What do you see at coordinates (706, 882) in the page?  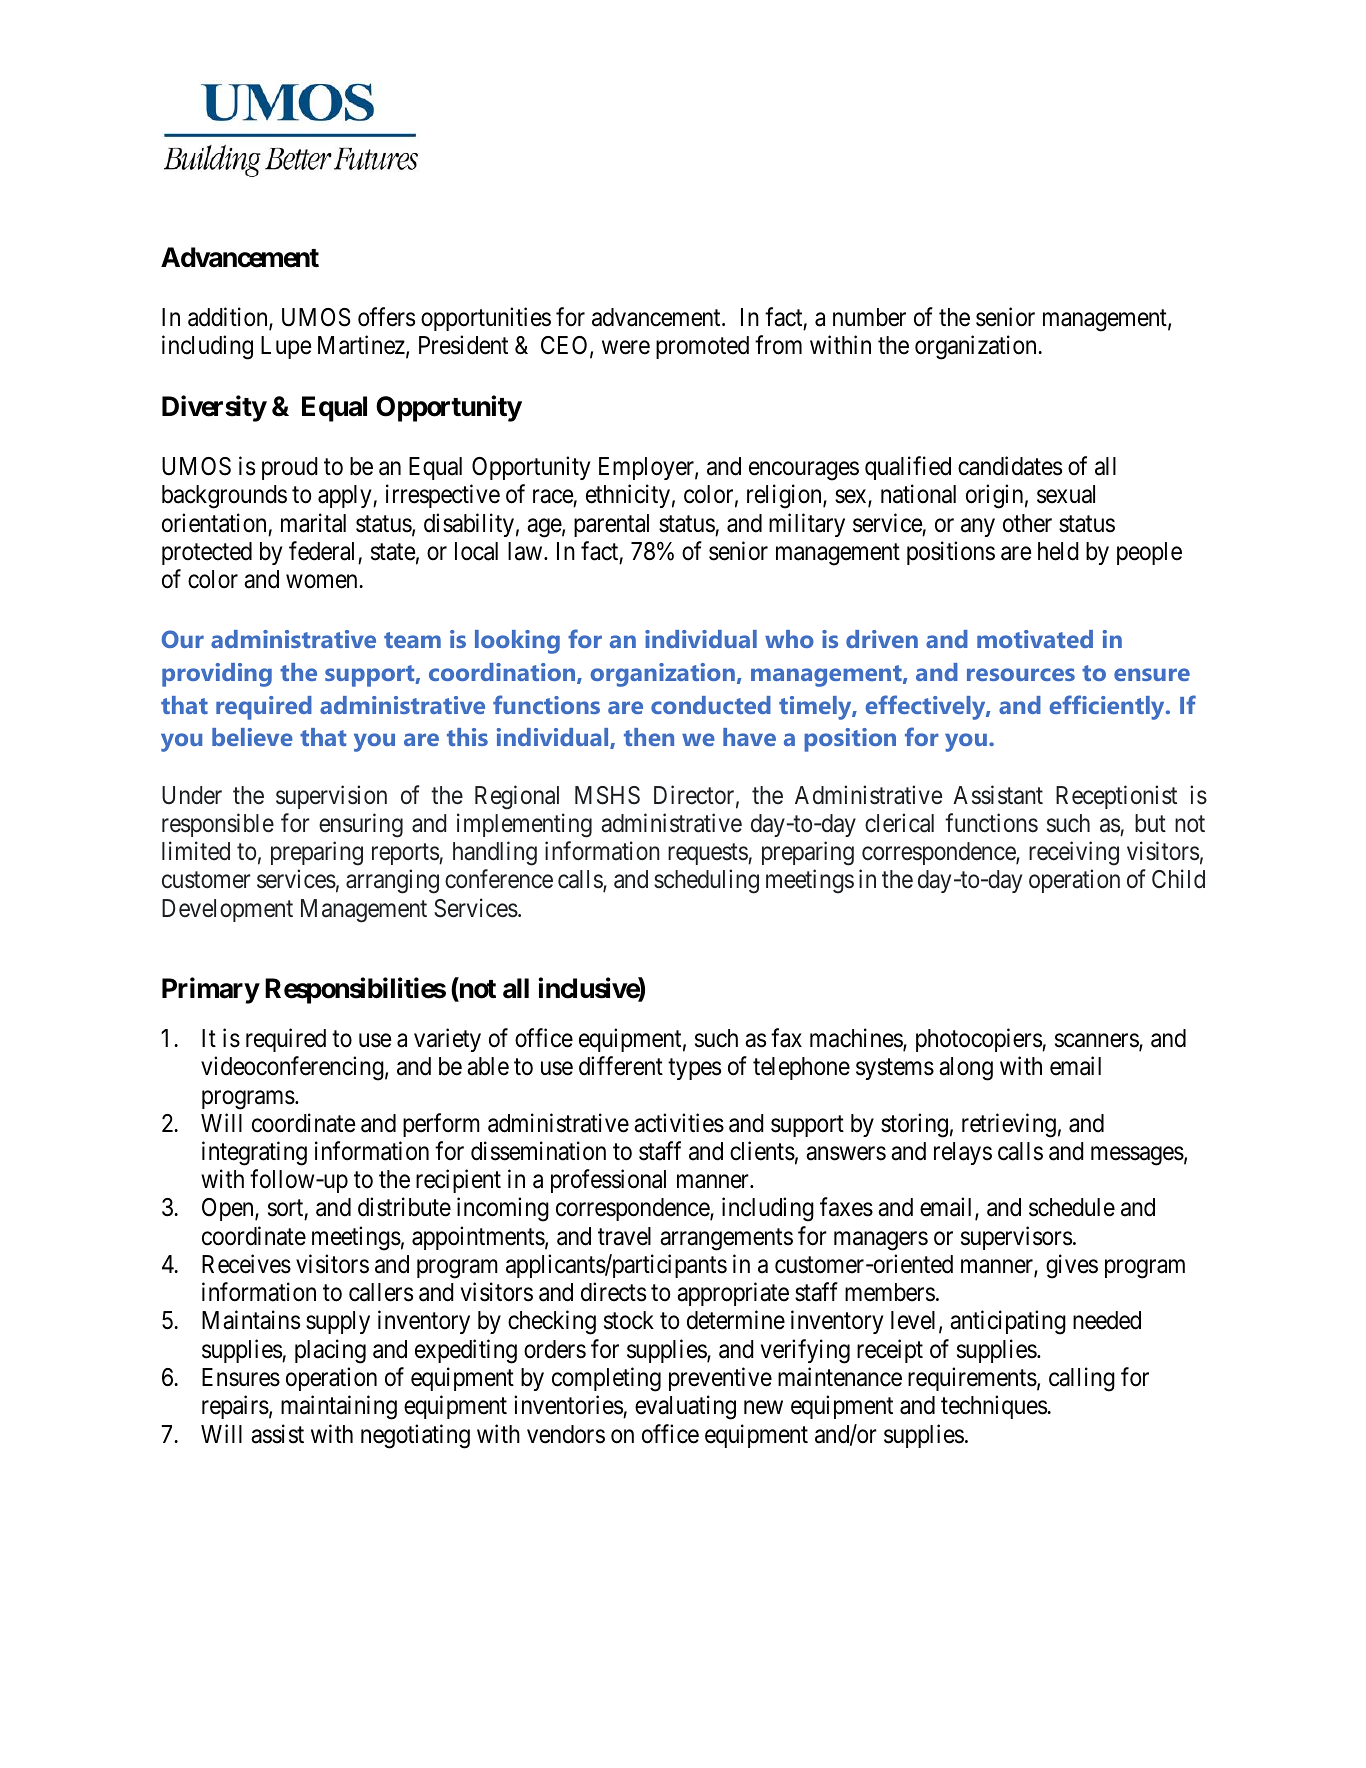 I see `scheduling` at bounding box center [706, 882].
